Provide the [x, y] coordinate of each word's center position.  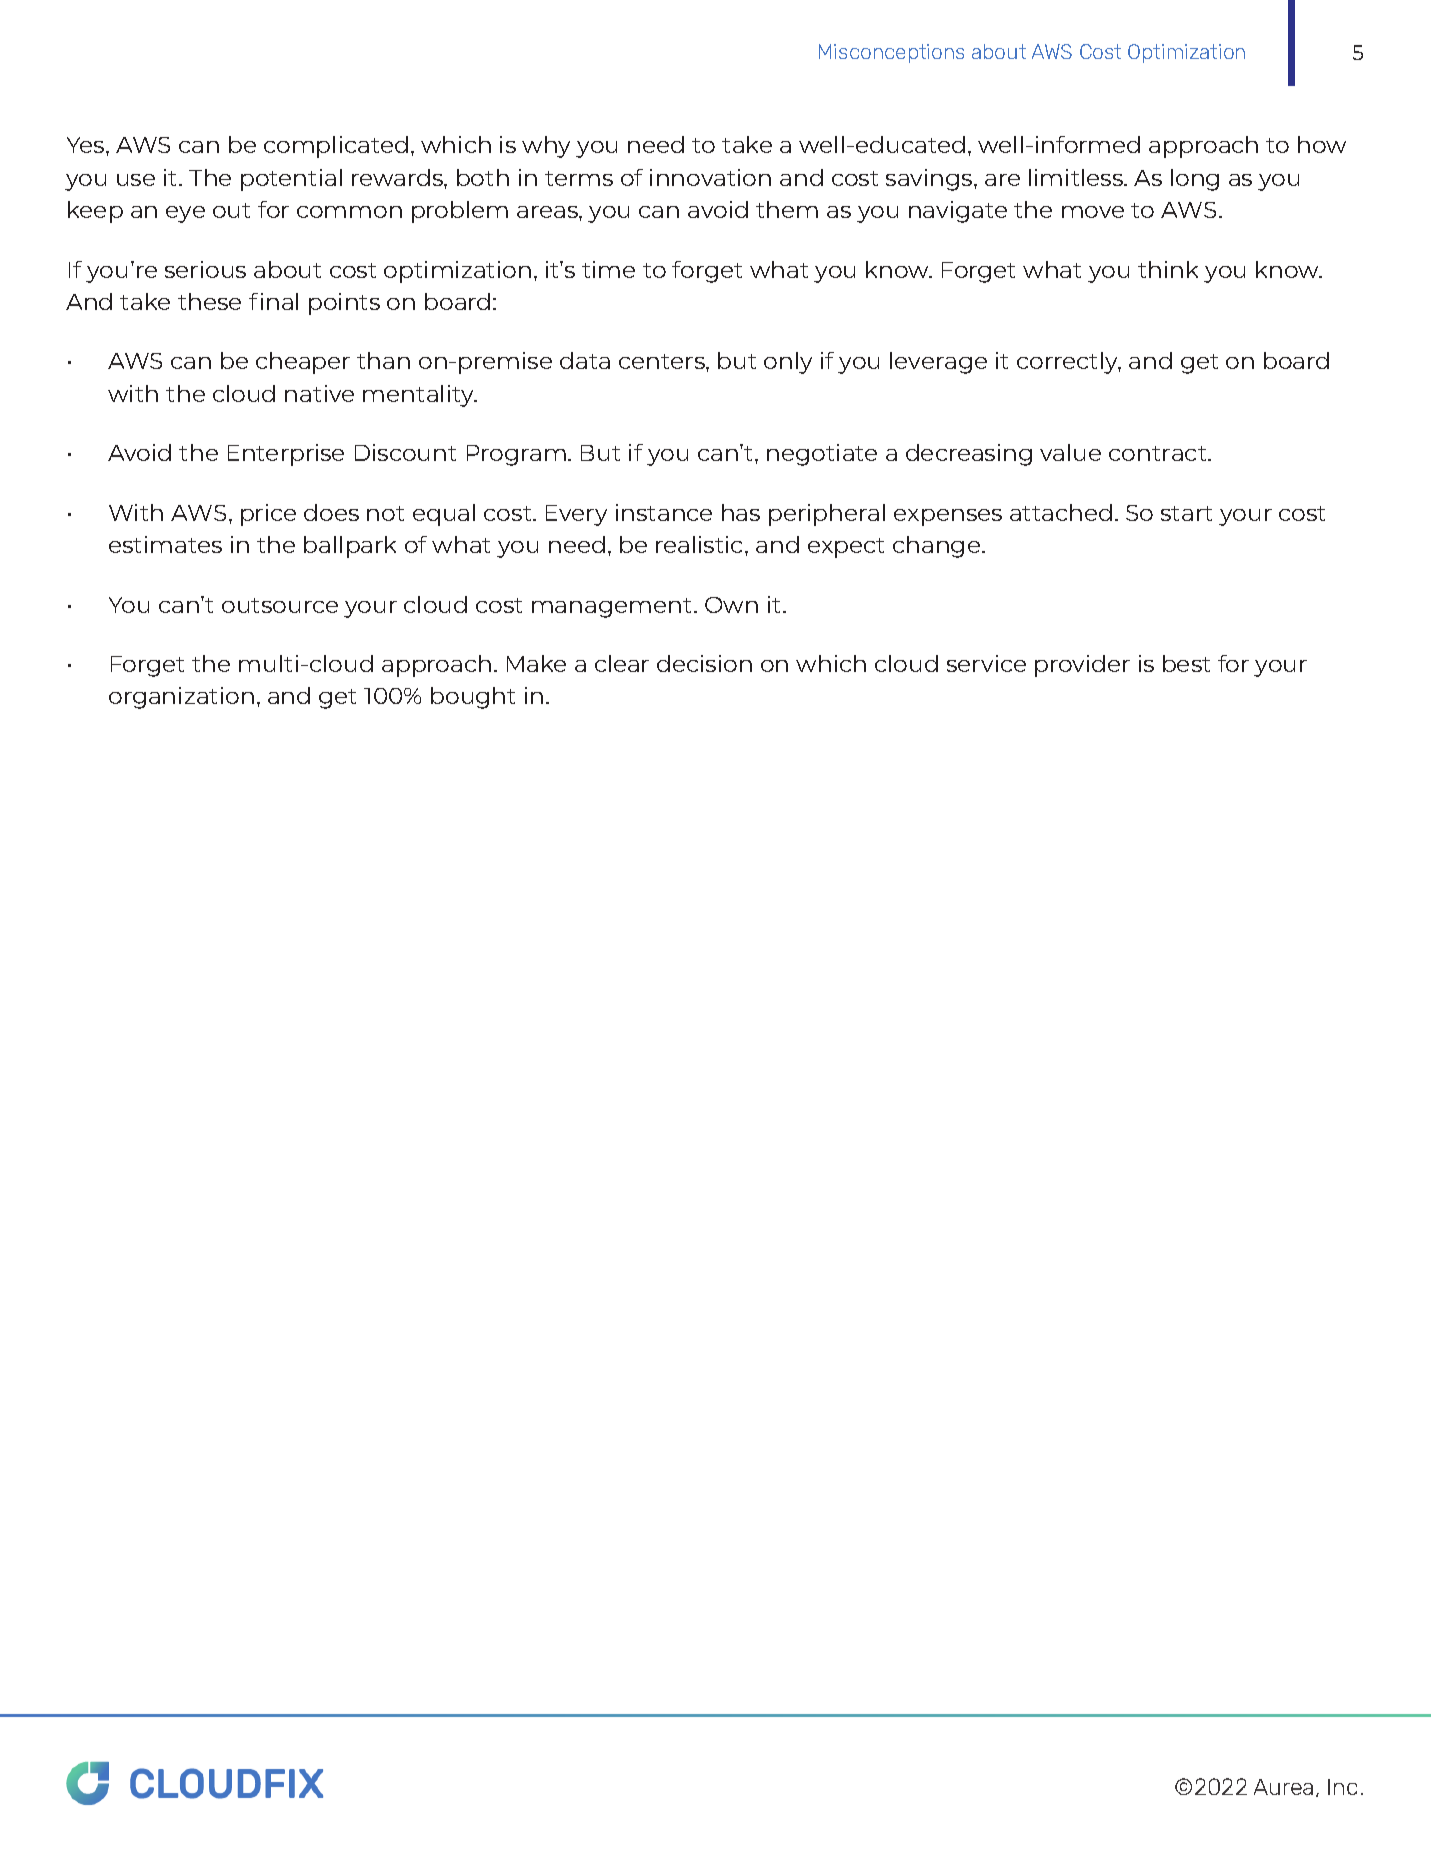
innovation [710, 177]
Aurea [1283, 1787]
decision [704, 663]
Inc [1342, 1787]
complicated [336, 147]
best [1186, 663]
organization [181, 698]
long [1195, 180]
